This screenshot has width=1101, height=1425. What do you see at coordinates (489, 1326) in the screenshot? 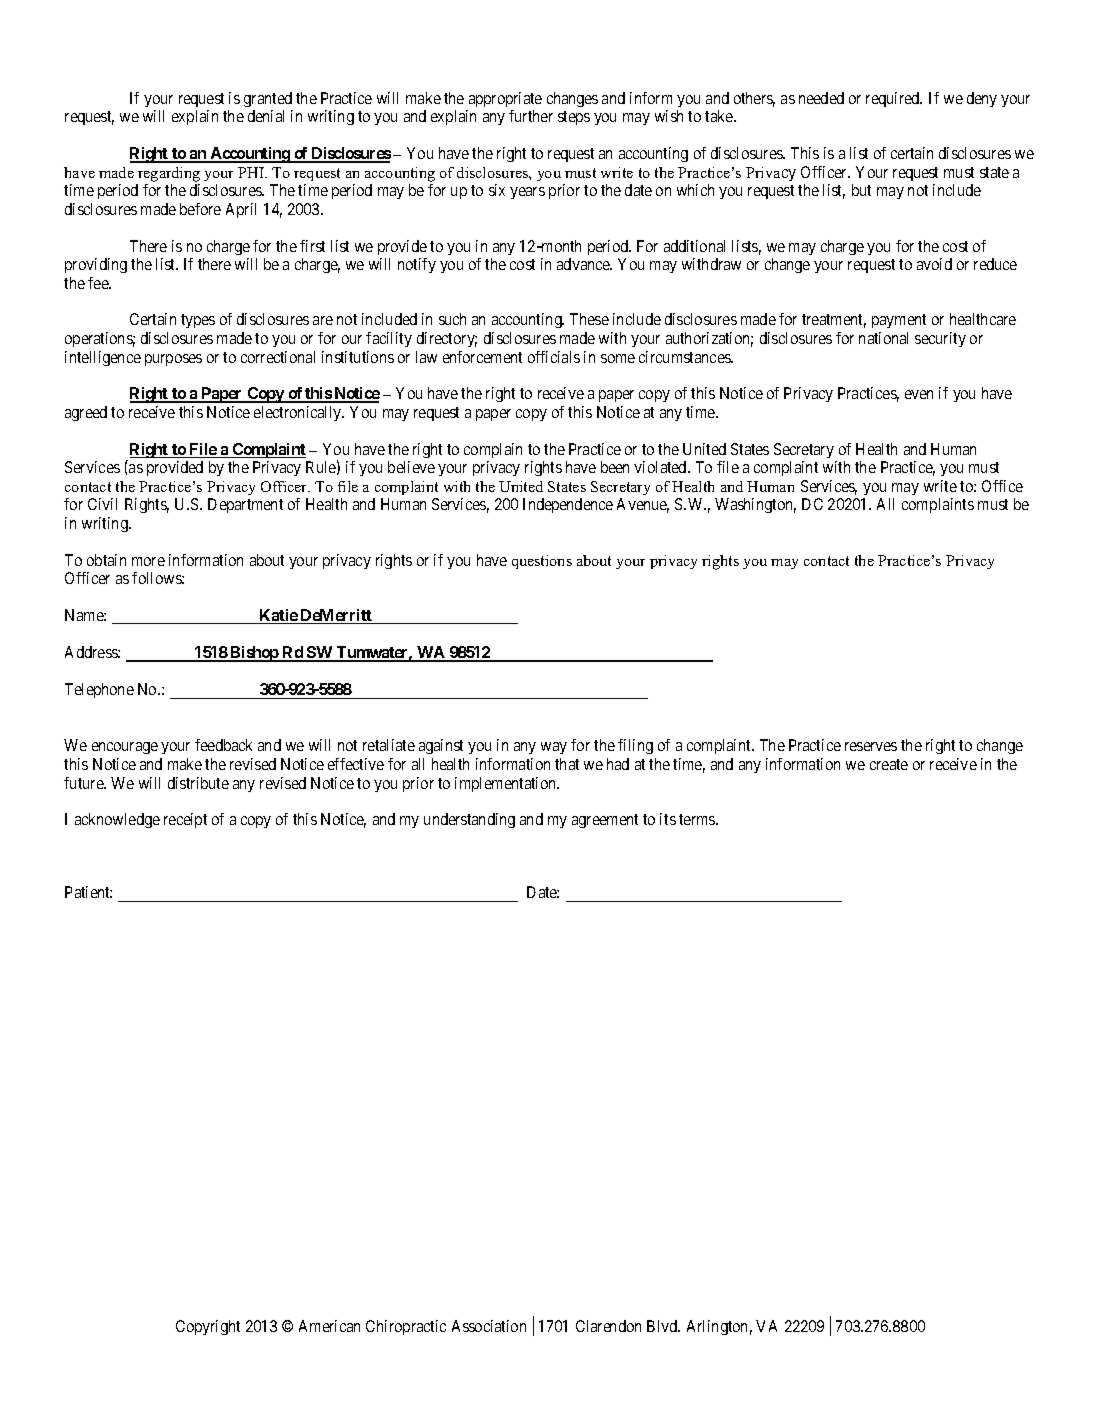
I see `Association` at bounding box center [489, 1326].
